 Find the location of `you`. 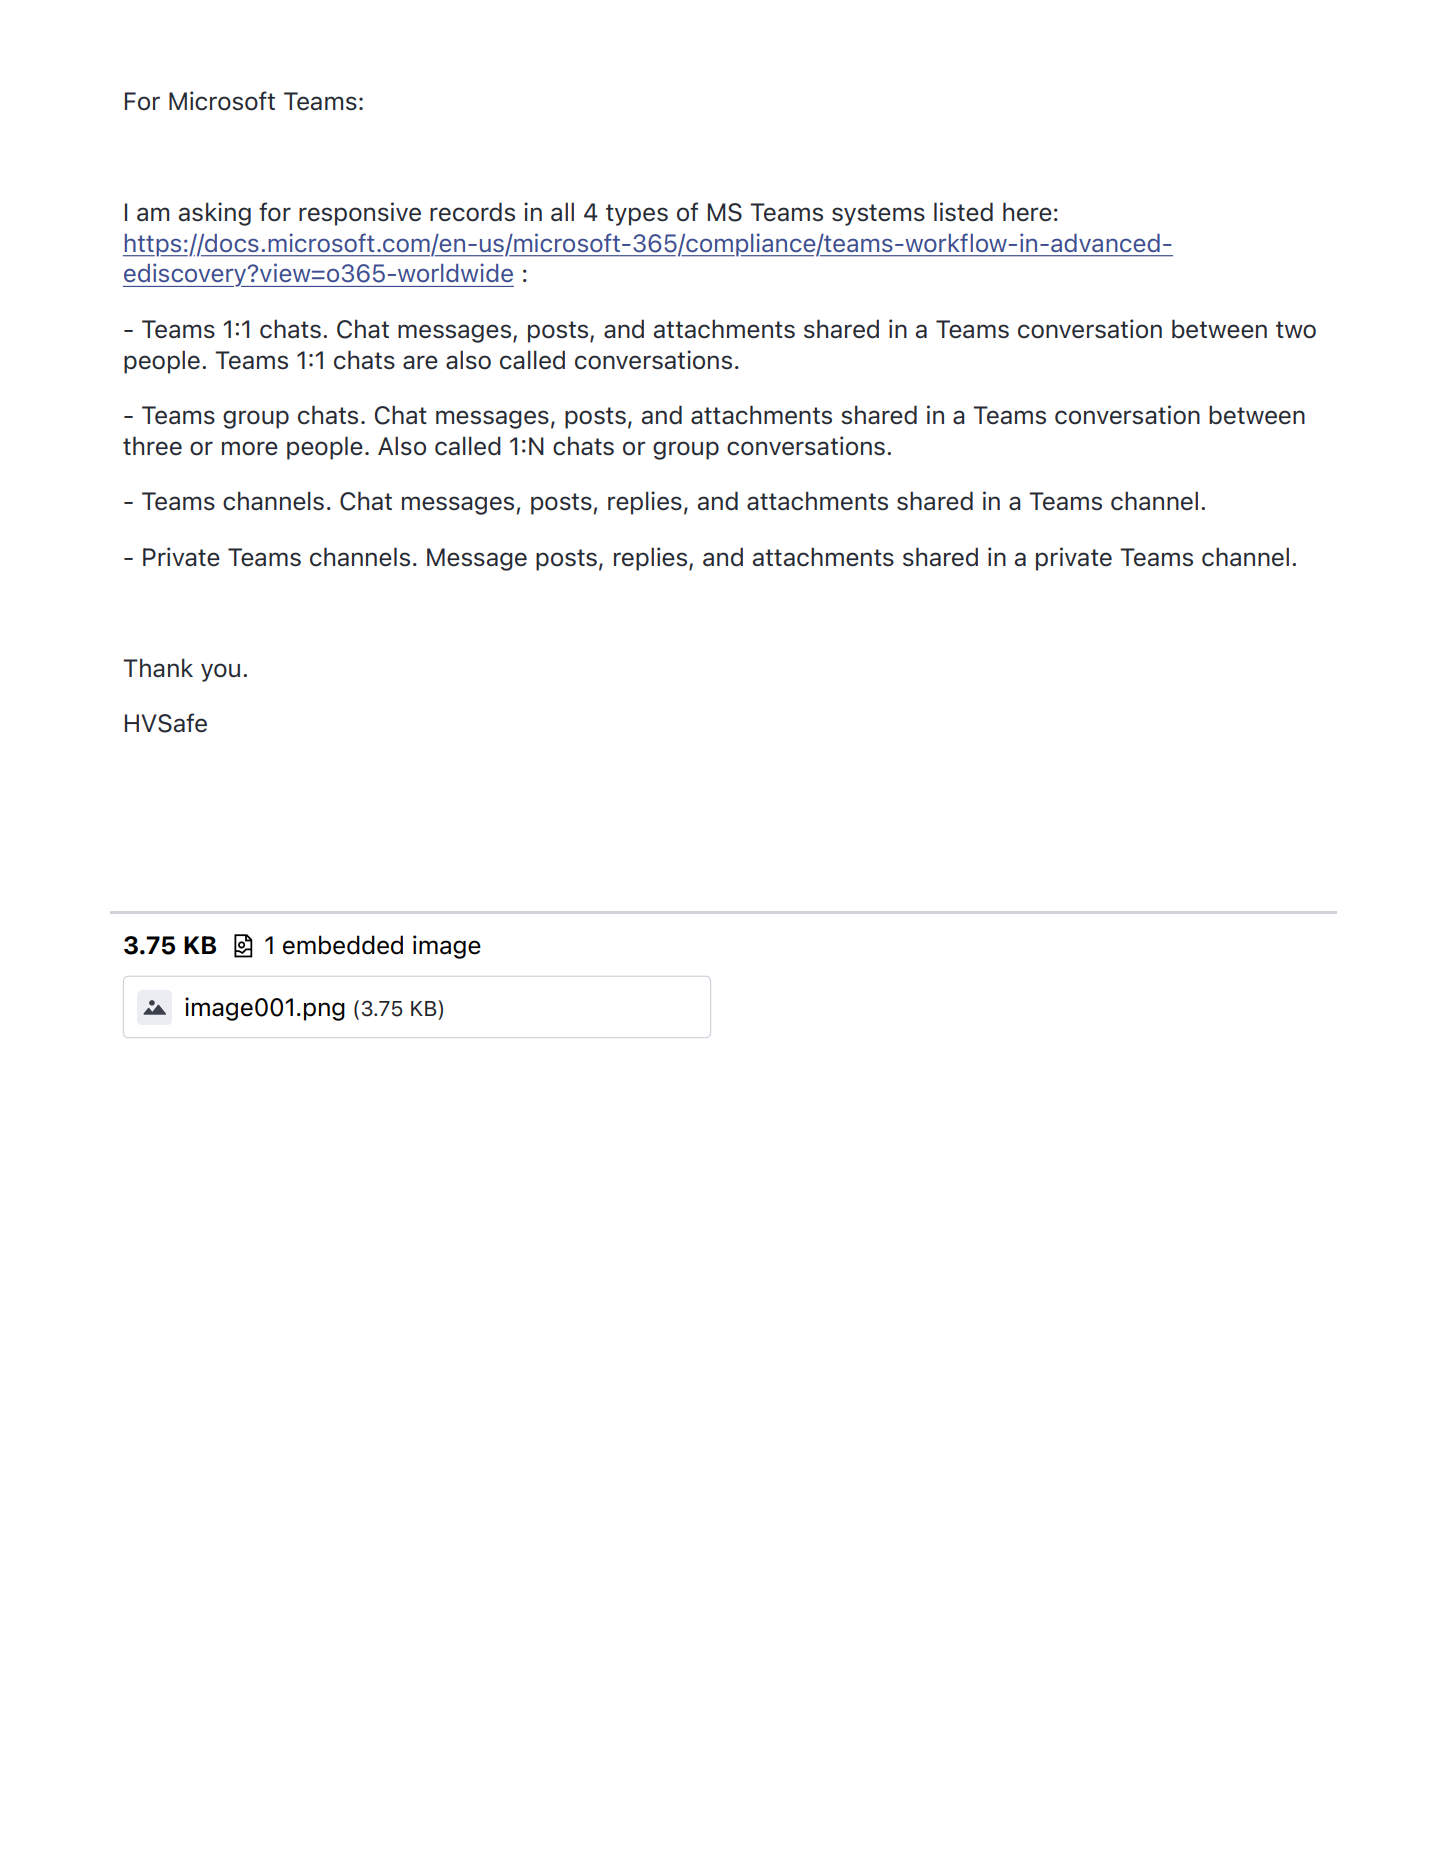

you is located at coordinates (220, 672).
